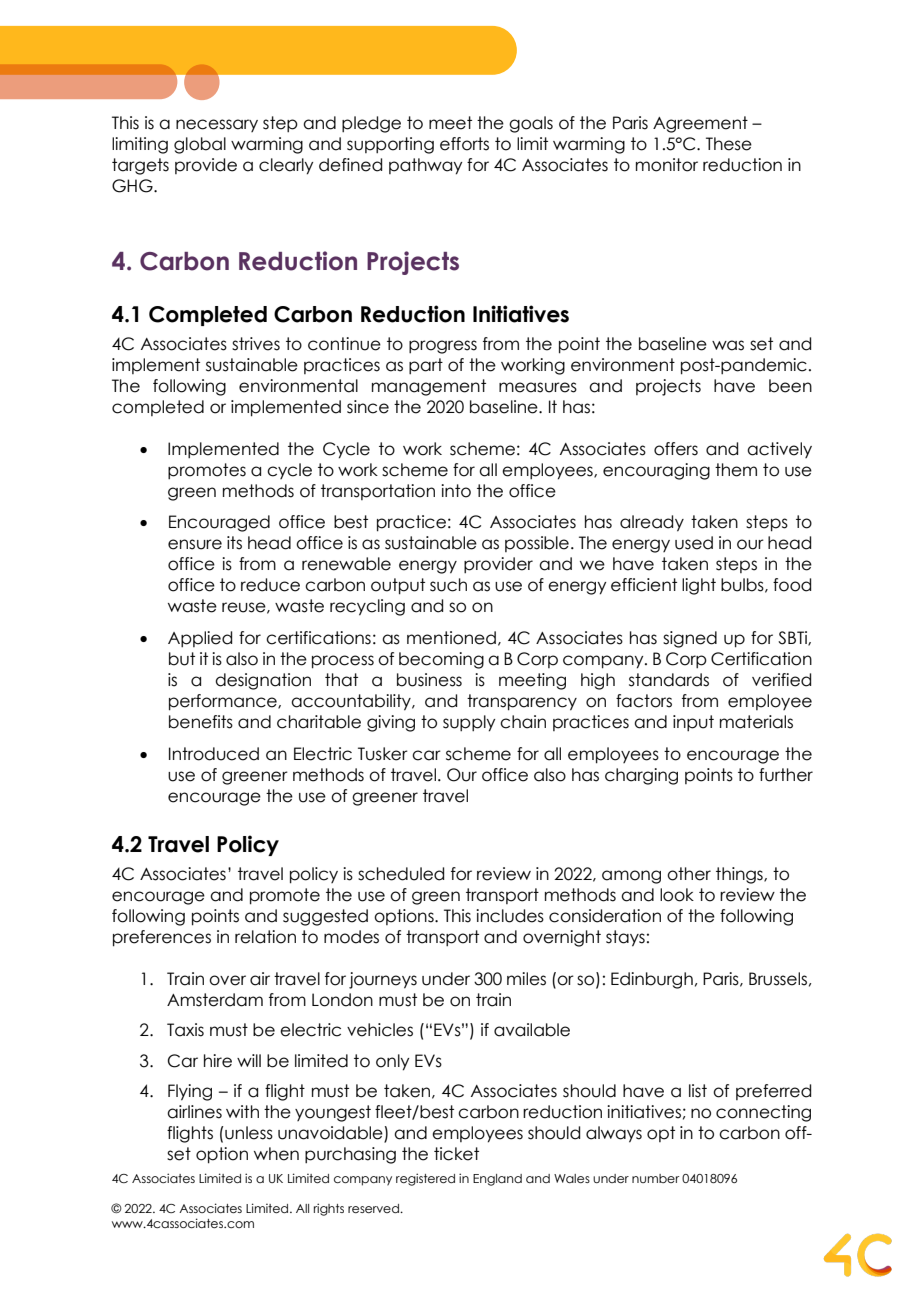 The height and width of the screenshot is (1308, 924). What do you see at coordinates (200, 145) in the screenshot?
I see `global` at bounding box center [200, 145].
